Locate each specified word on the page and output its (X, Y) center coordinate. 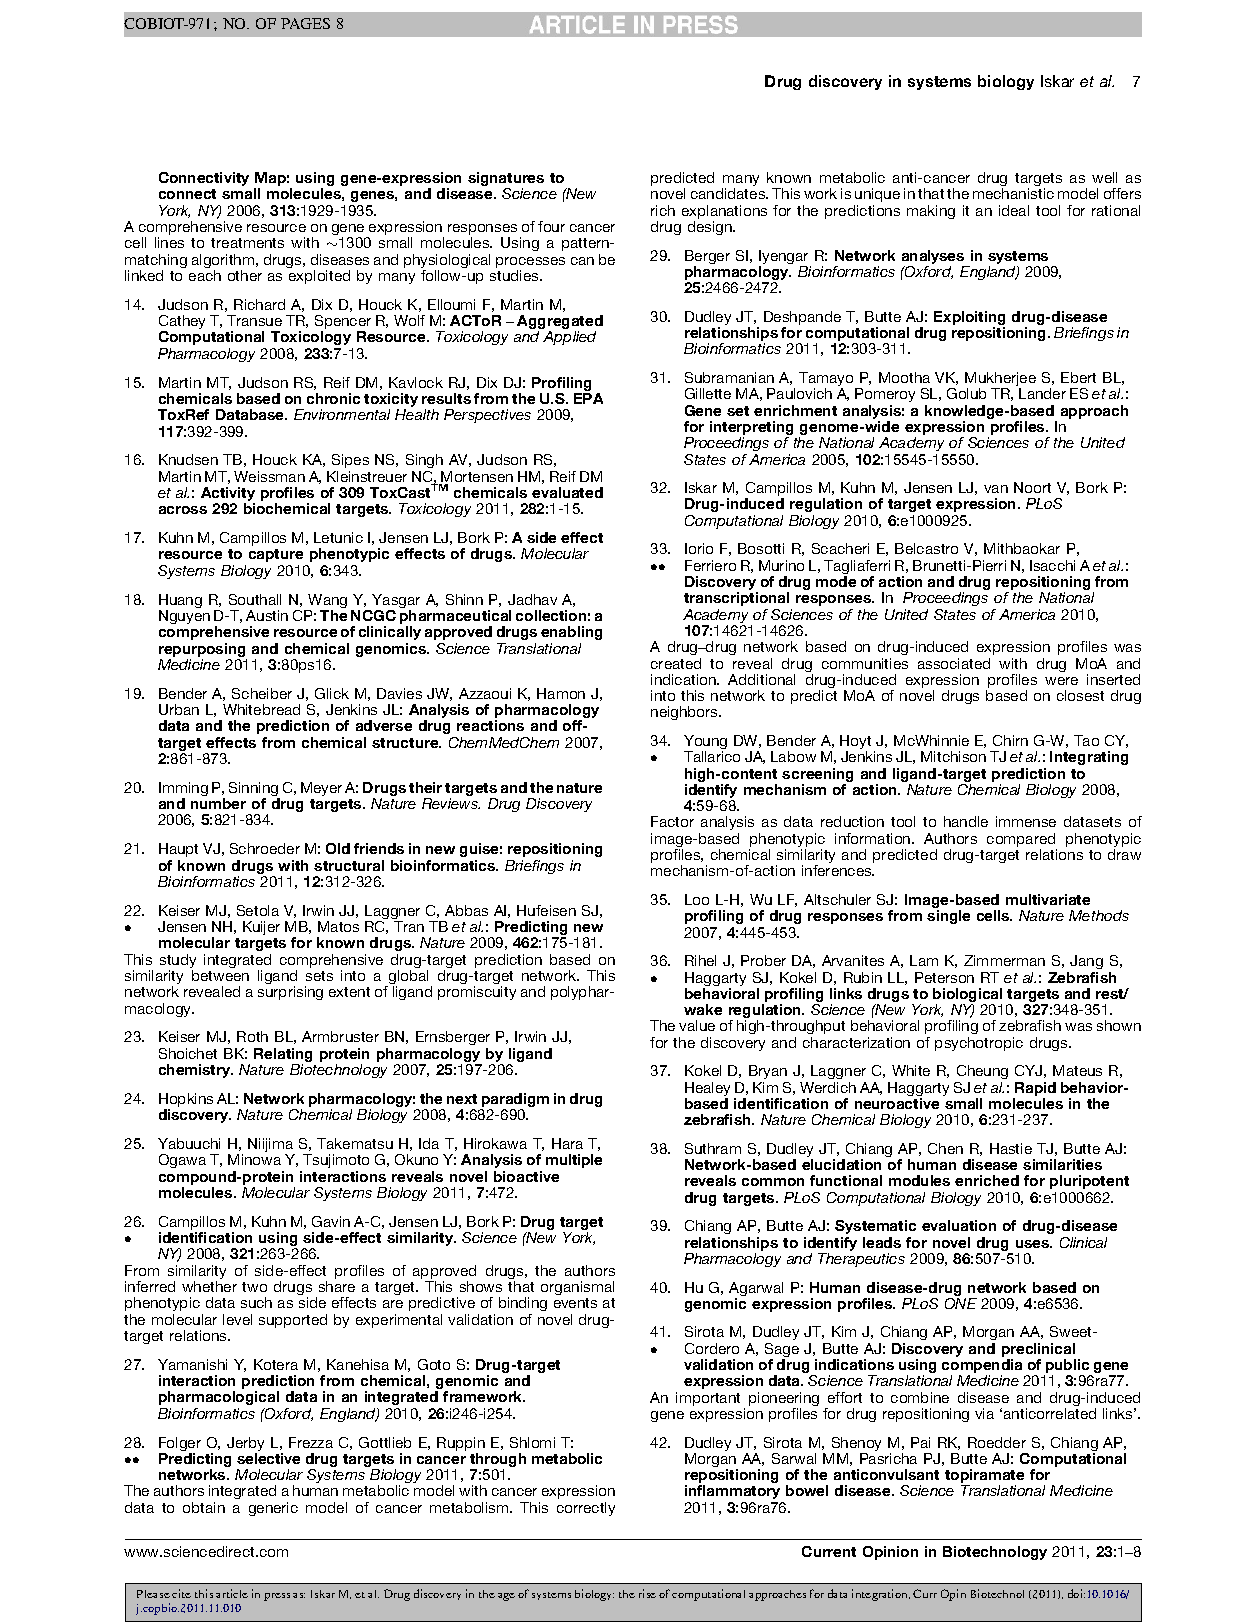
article (232, 1593)
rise (647, 1593)
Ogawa (182, 1161)
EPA (588, 398)
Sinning (254, 790)
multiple (574, 1161)
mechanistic (1013, 193)
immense (1026, 821)
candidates (729, 193)
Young (705, 743)
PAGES (305, 23)
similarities (1062, 1164)
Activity (228, 495)
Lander (1042, 393)
